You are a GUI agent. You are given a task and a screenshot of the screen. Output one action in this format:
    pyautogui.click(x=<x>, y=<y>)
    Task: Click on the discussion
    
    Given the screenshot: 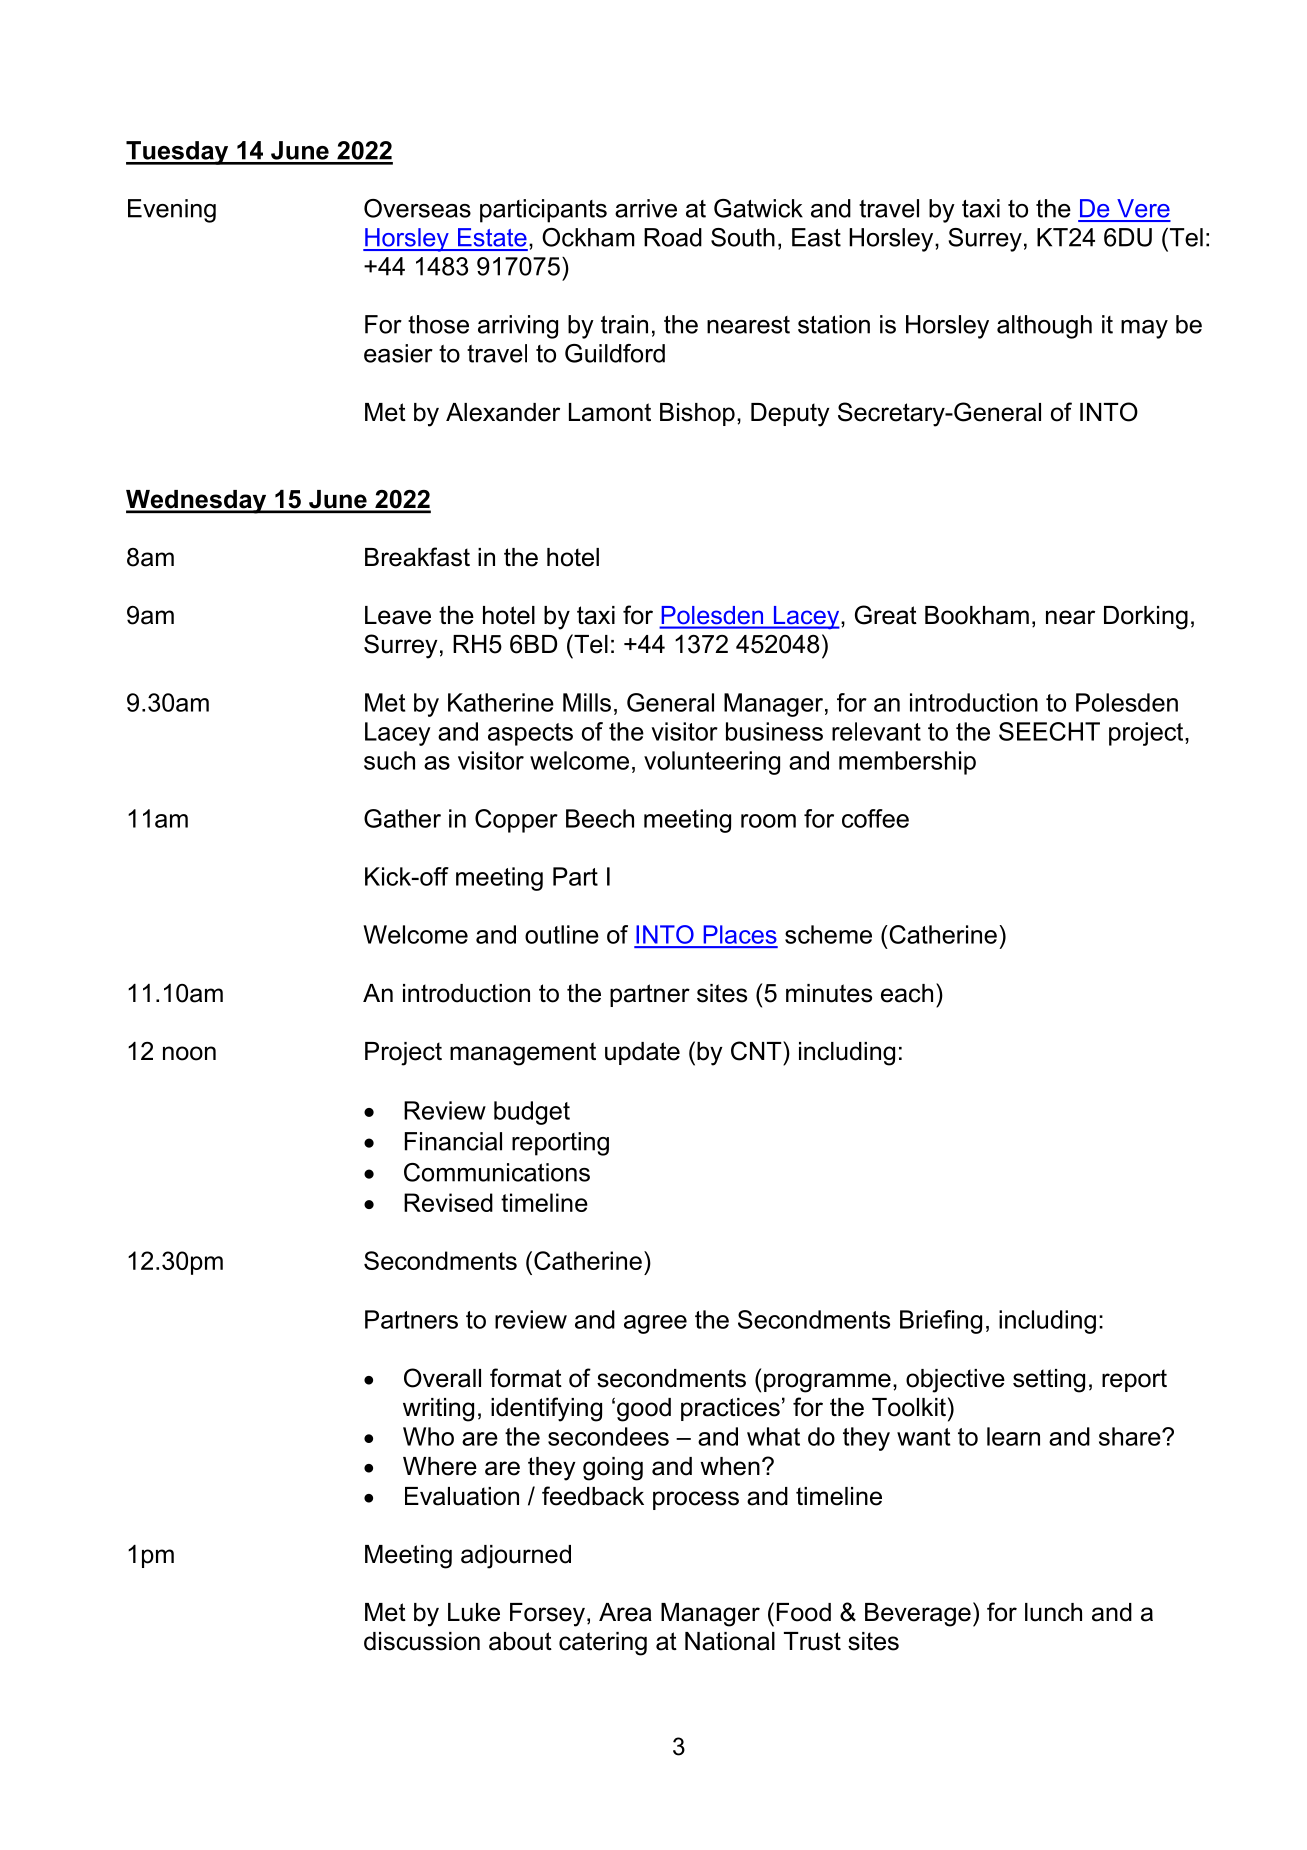 What is the action you would take?
    pyautogui.click(x=422, y=1641)
